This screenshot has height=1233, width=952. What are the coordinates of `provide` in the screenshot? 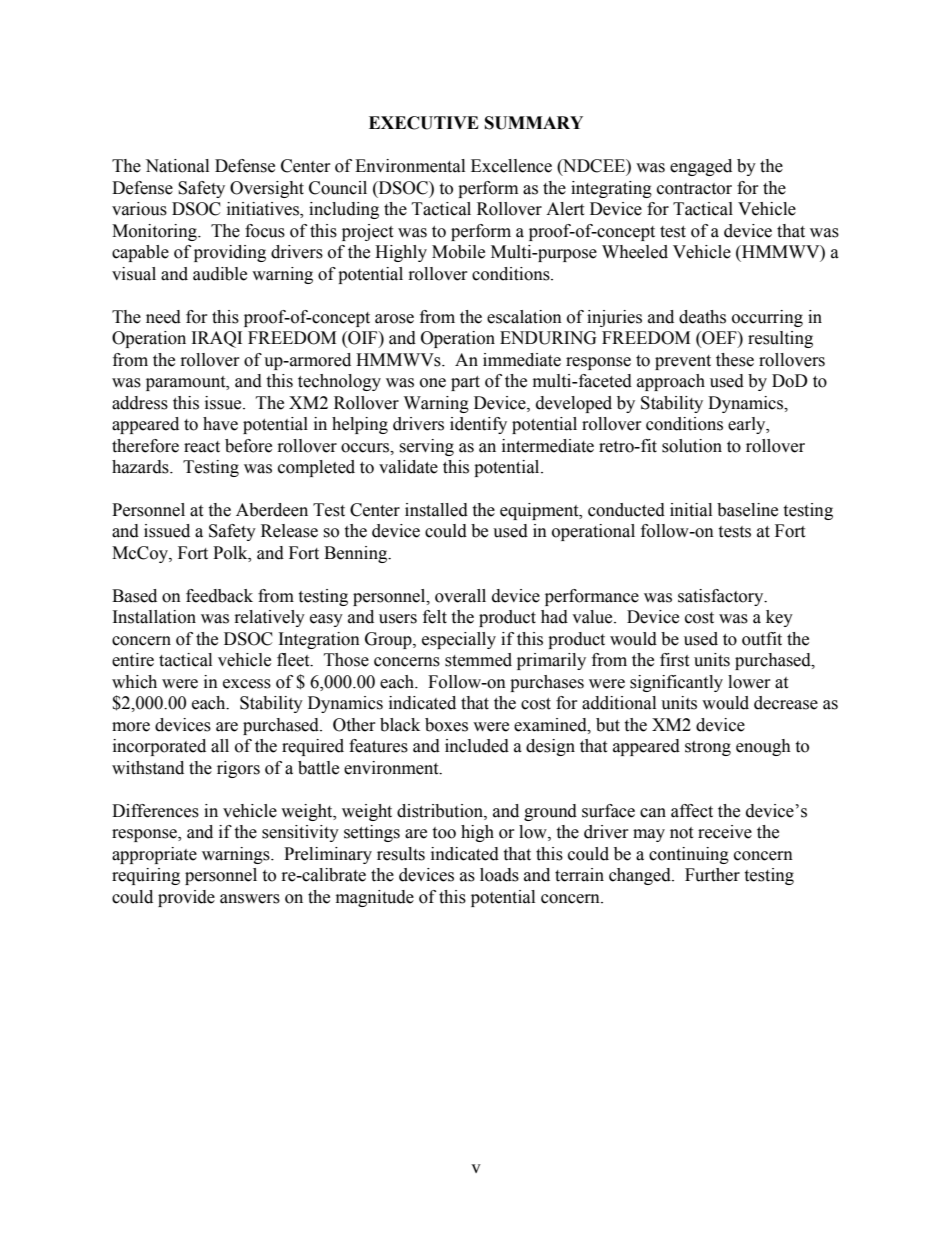 It's located at (186, 898).
